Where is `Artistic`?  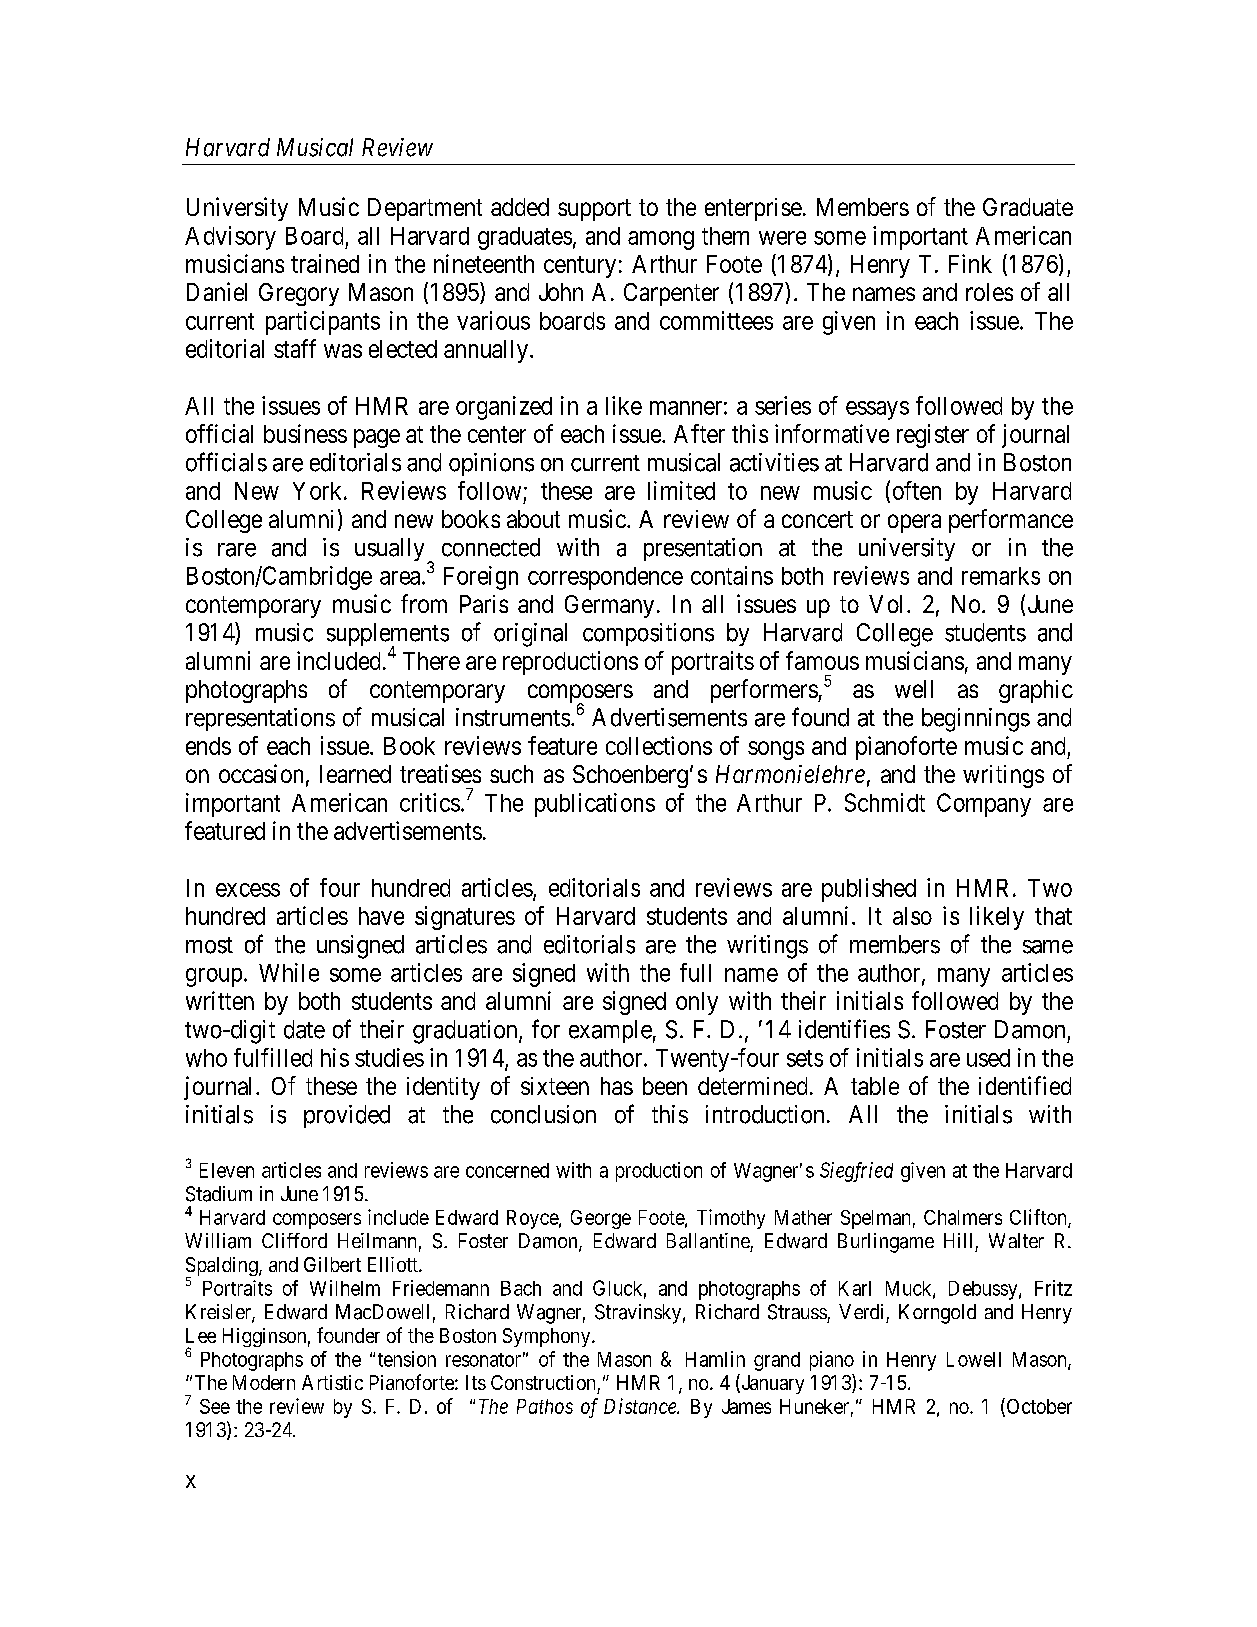
Artistic is located at coordinates (332, 1382).
